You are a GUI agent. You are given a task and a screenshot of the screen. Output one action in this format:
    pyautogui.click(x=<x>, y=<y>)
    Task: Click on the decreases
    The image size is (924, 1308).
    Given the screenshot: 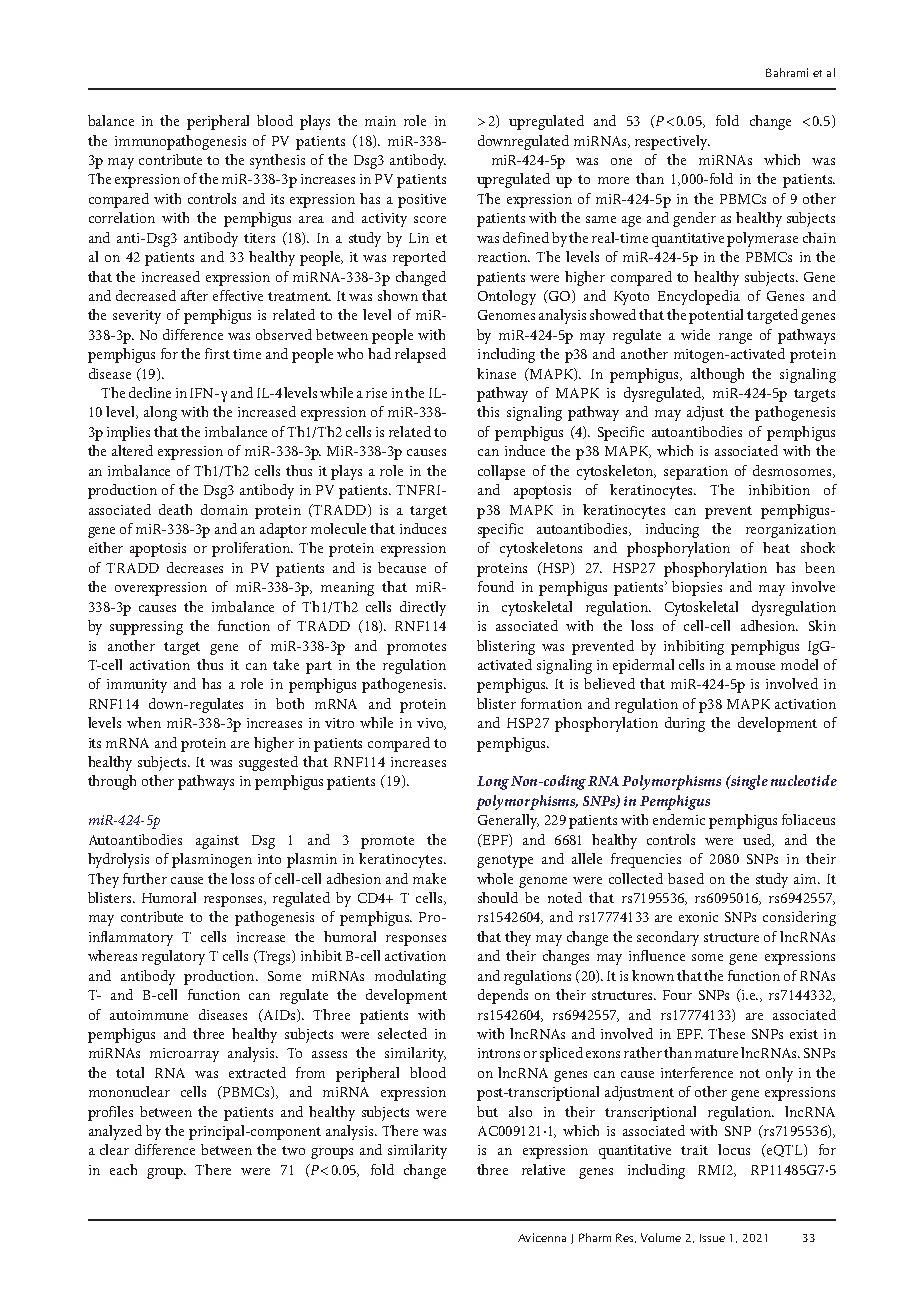 What is the action you would take?
    pyautogui.click(x=195, y=567)
